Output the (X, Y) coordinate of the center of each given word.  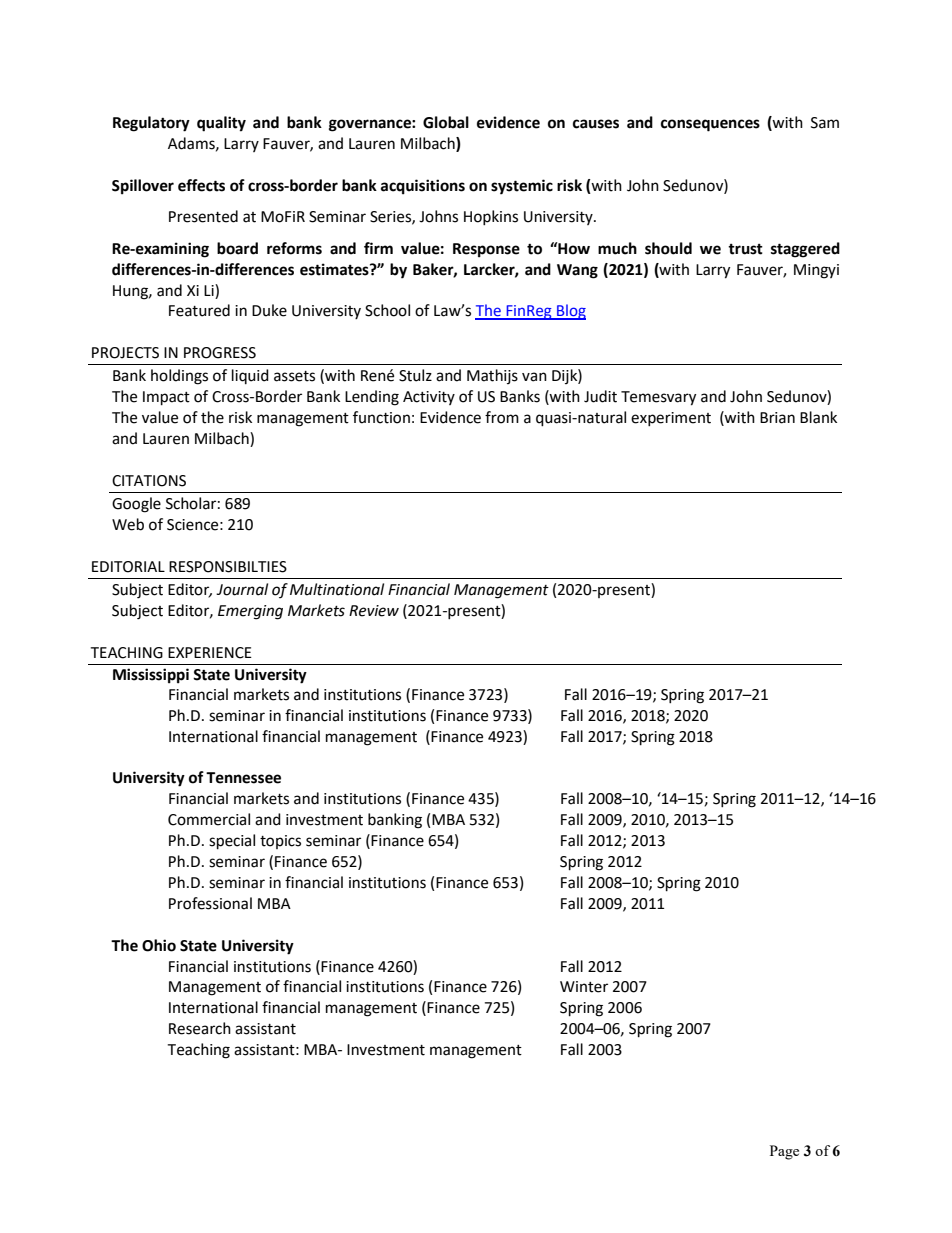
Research (200, 1028)
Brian (777, 418)
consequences (710, 125)
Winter (584, 987)
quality (221, 124)
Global (446, 122)
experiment (671, 419)
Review (374, 611)
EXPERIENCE (210, 653)
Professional (210, 903)
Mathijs (492, 376)
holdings (179, 377)
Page (784, 1152)
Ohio (159, 945)
